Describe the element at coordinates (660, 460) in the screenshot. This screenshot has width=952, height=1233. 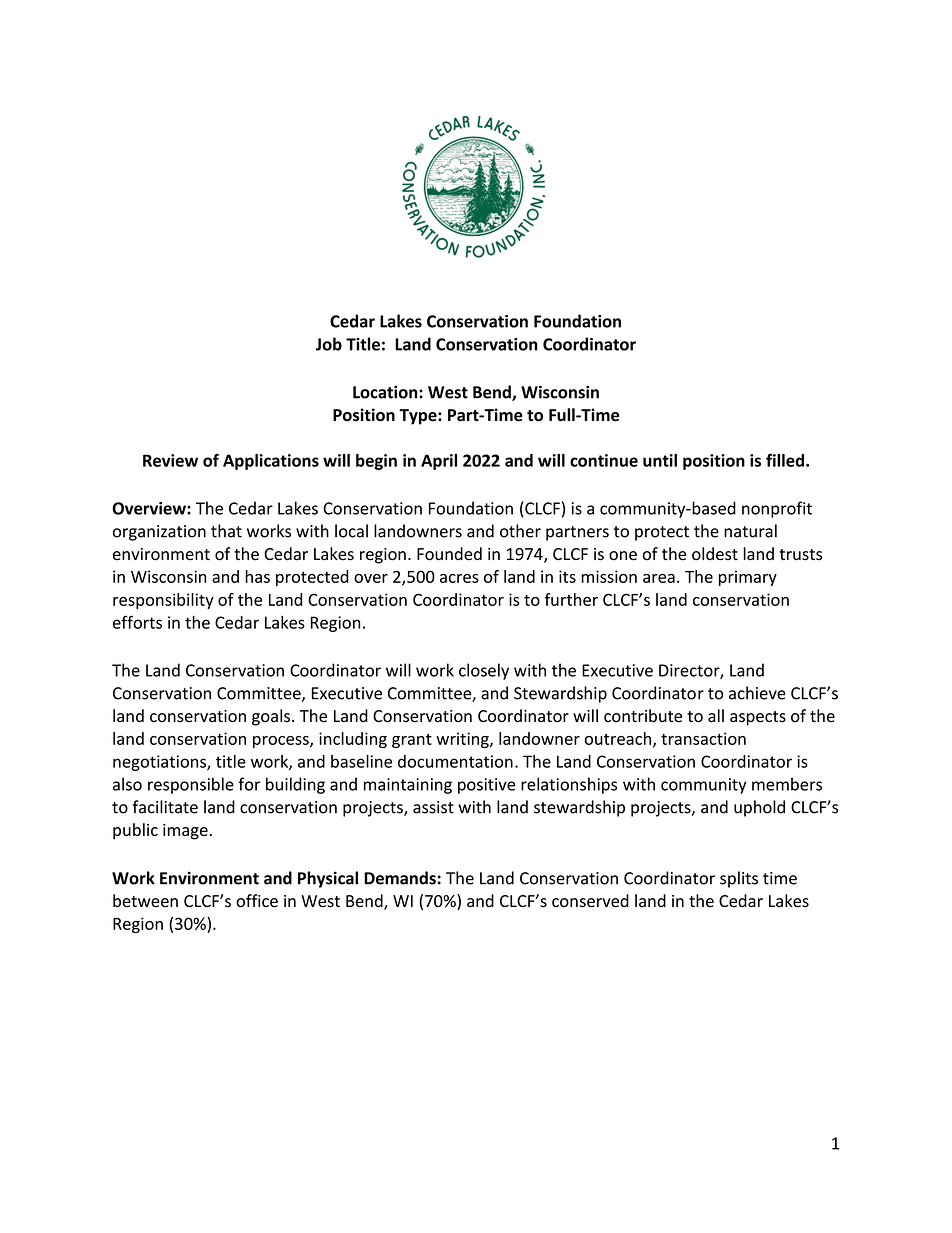
I see `until` at that location.
